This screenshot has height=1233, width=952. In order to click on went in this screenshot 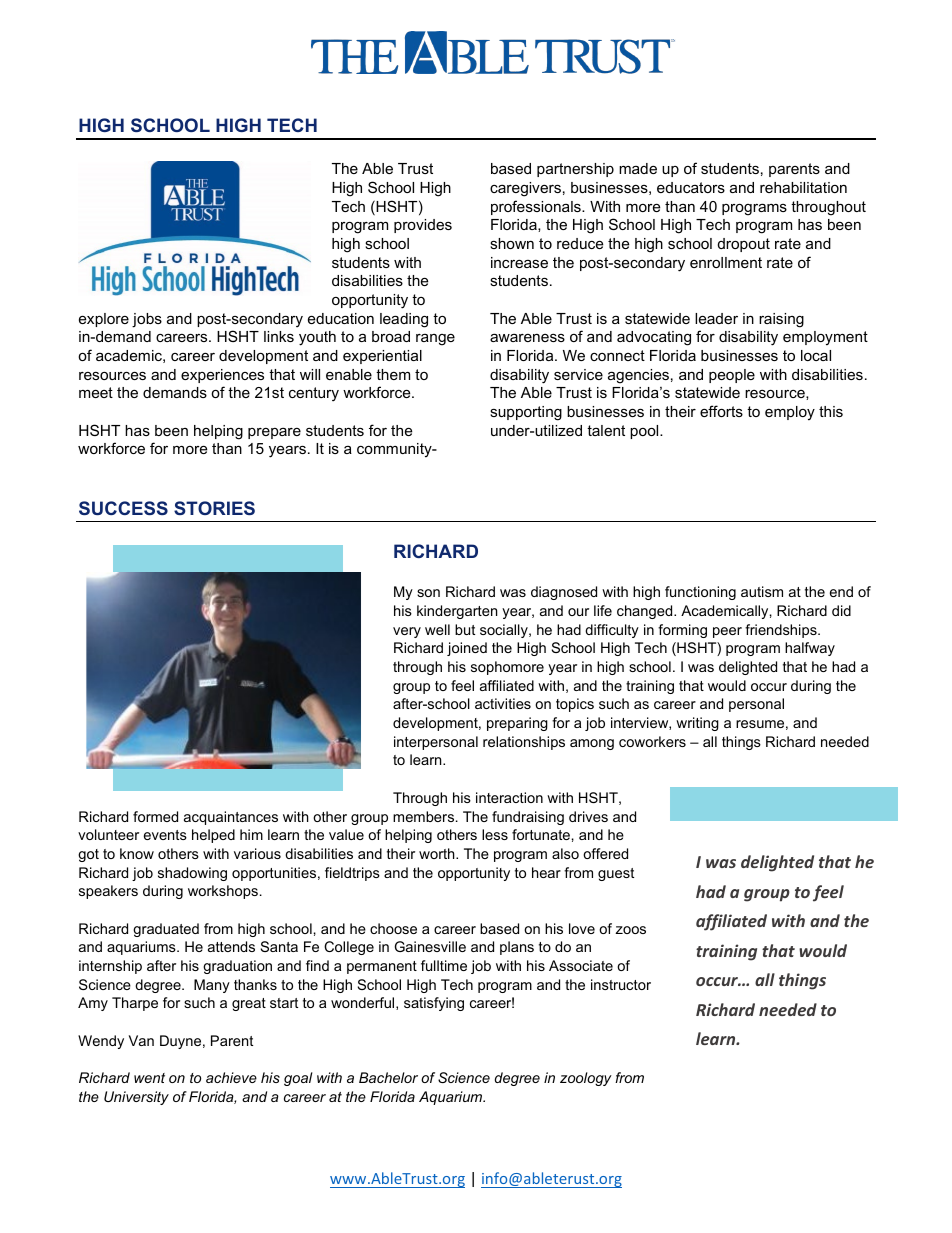, I will do `click(149, 1078)`.
